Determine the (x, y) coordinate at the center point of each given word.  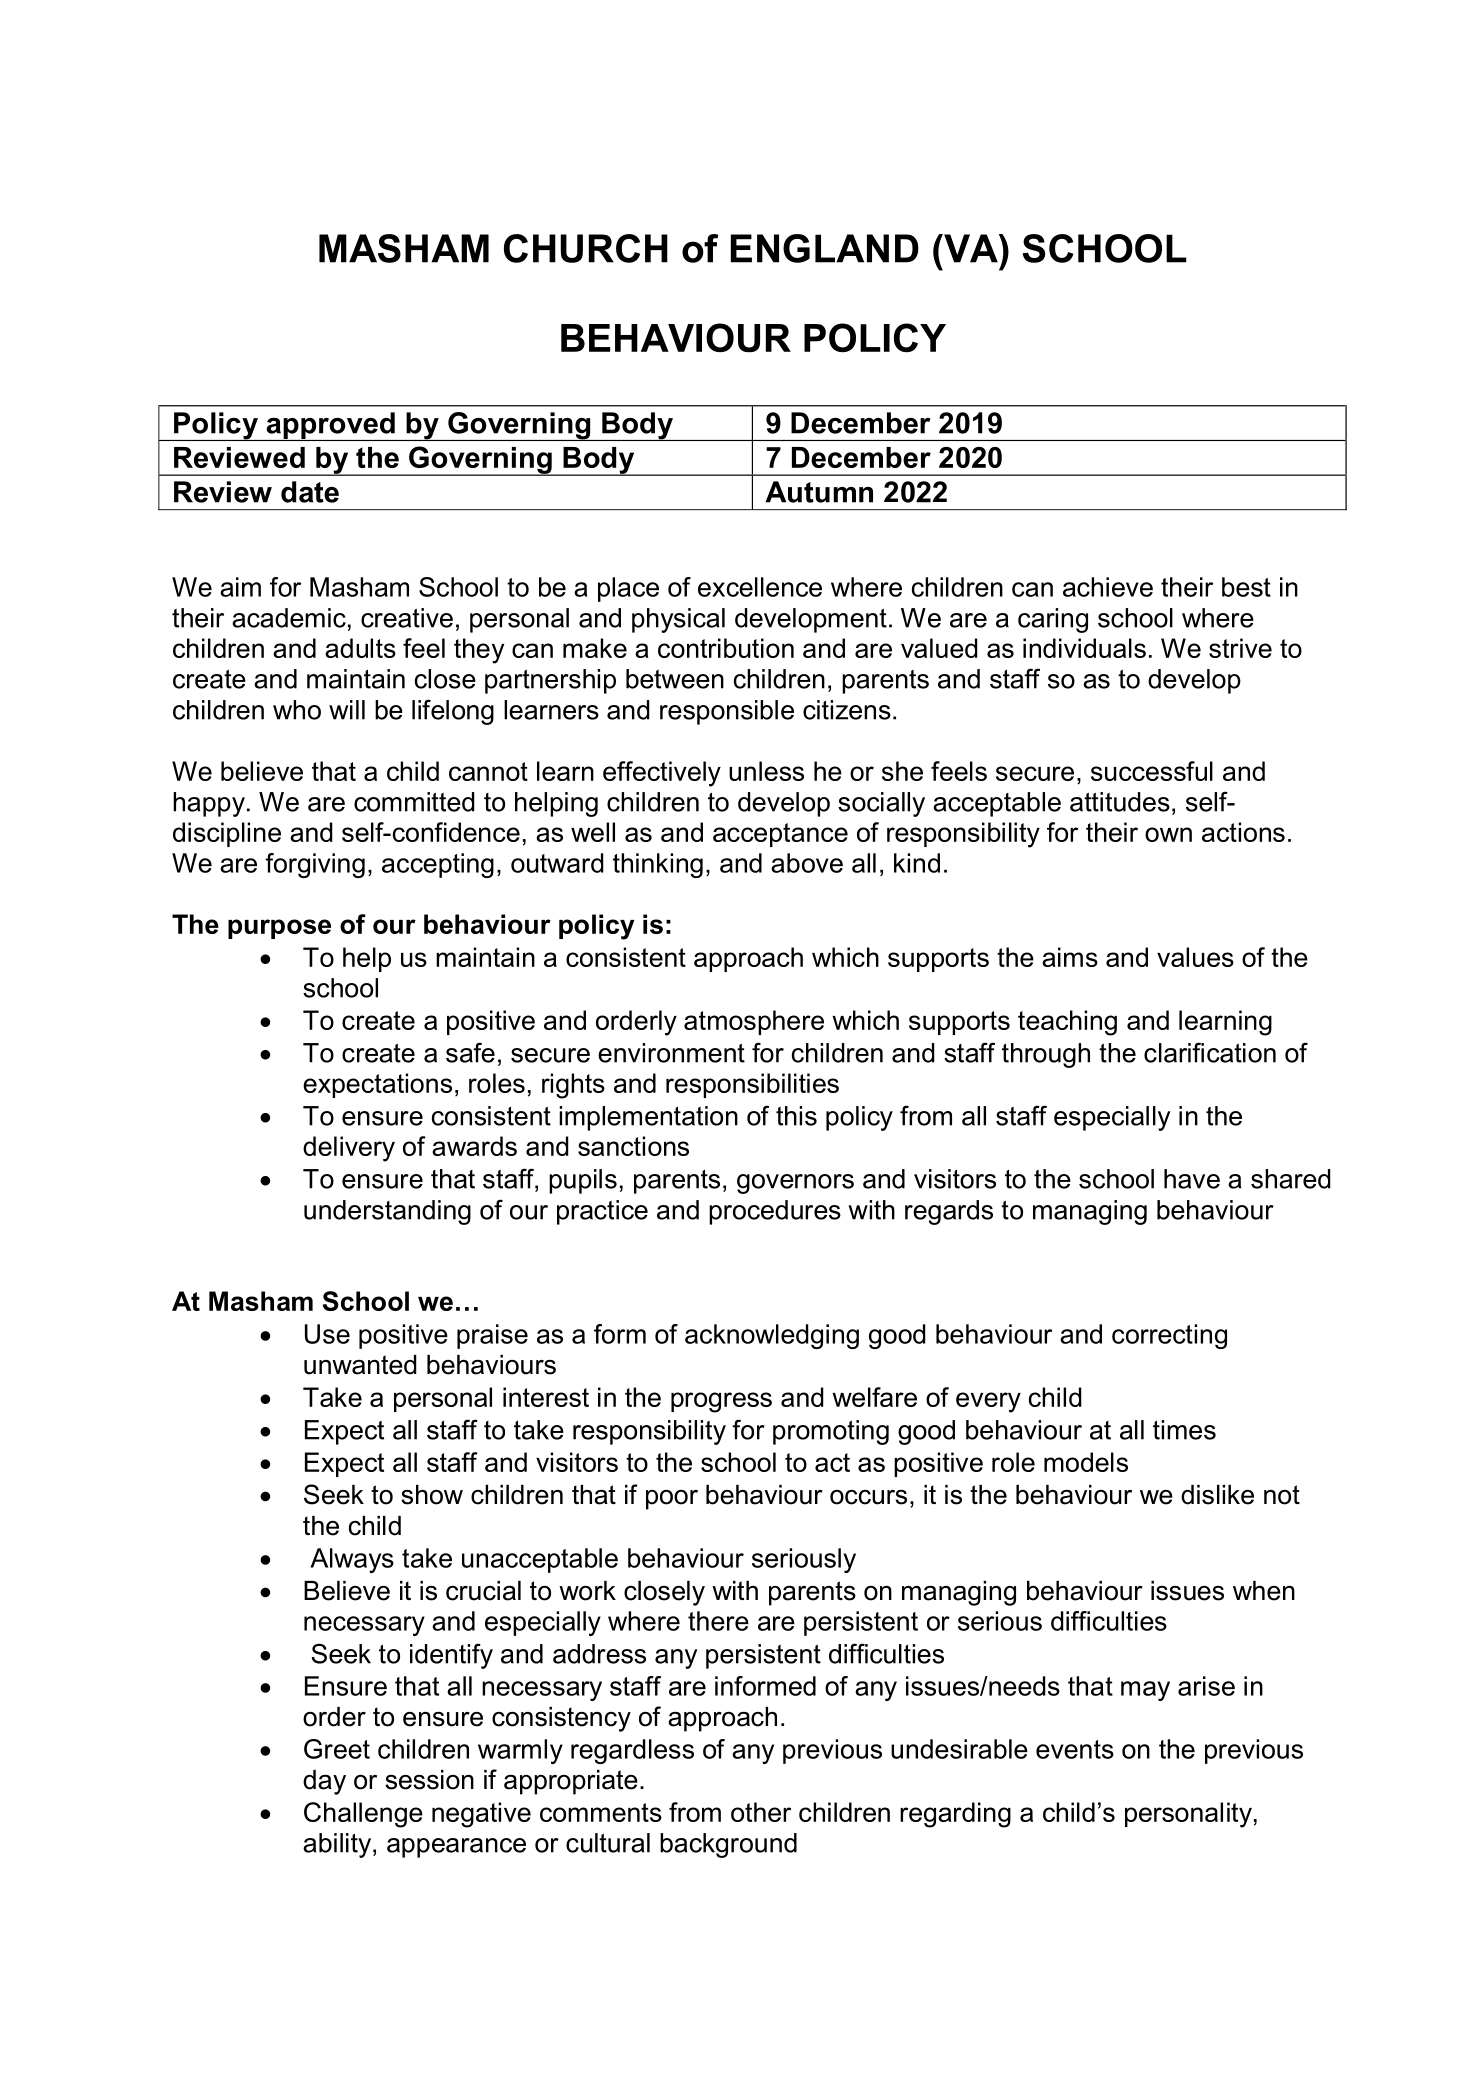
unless (766, 771)
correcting (1169, 1336)
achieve (1108, 587)
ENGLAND (825, 248)
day (324, 1782)
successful (1152, 771)
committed (414, 802)
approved (330, 426)
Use (327, 1334)
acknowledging (772, 1336)
